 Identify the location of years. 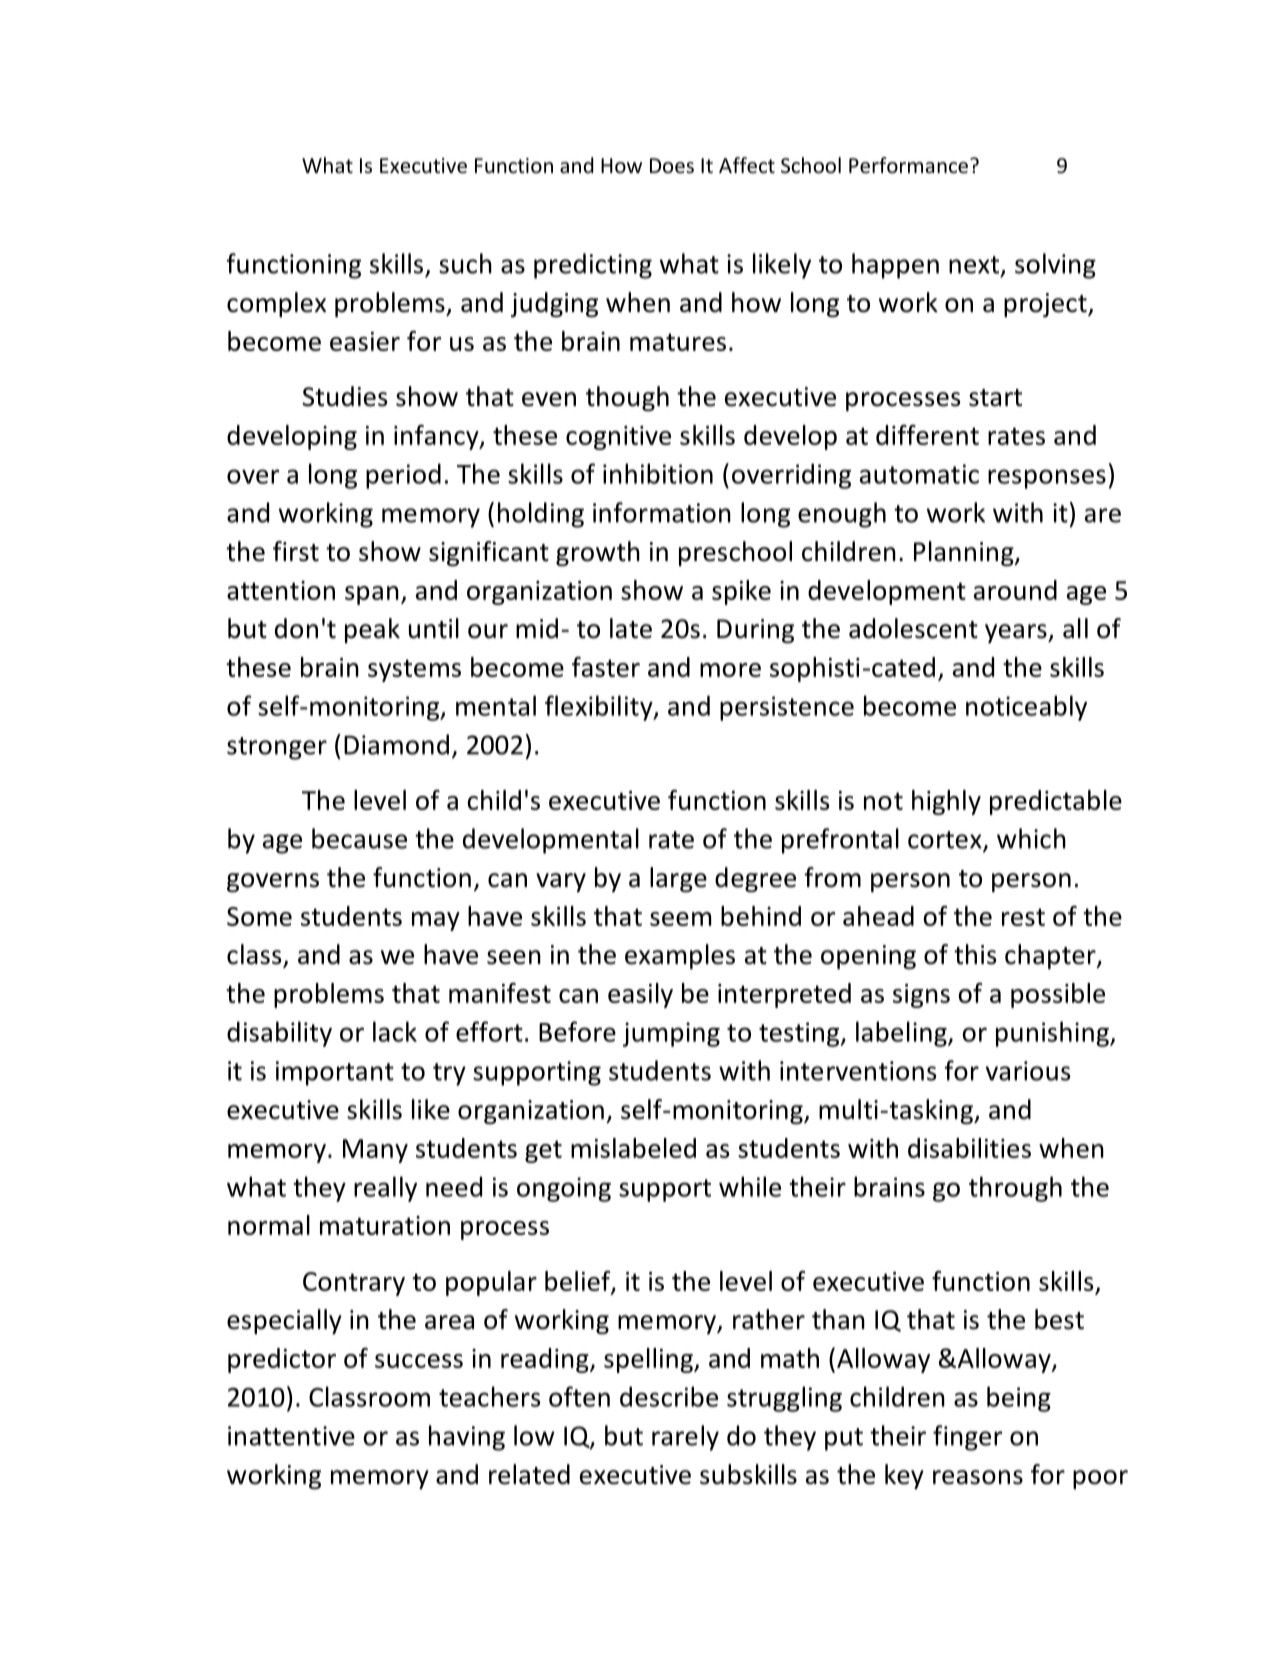
(1017, 633).
